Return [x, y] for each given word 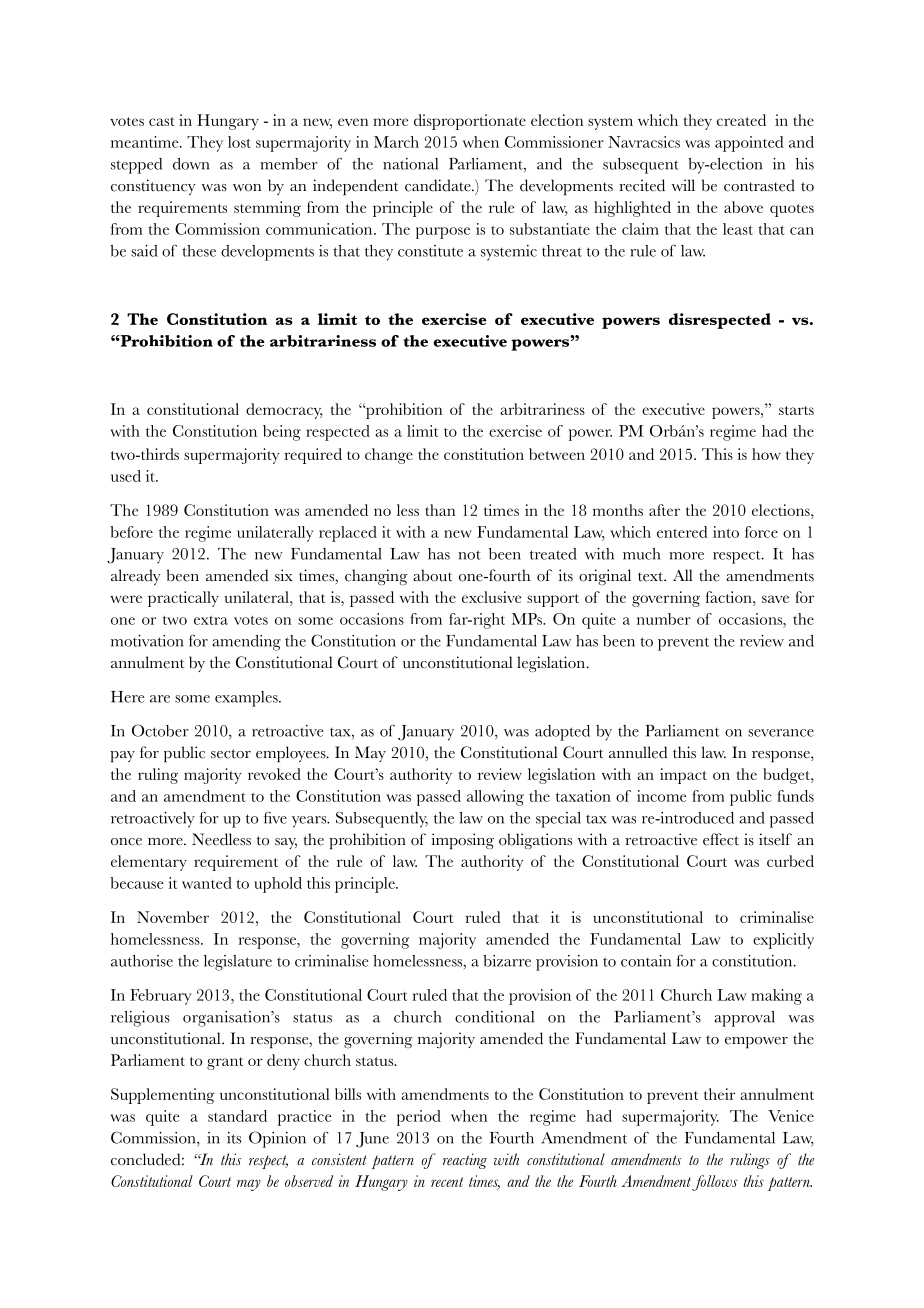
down [191, 164]
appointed [749, 144]
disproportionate [470, 122]
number [664, 619]
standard [237, 1116]
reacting [465, 1161]
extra [211, 620]
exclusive [491, 597]
